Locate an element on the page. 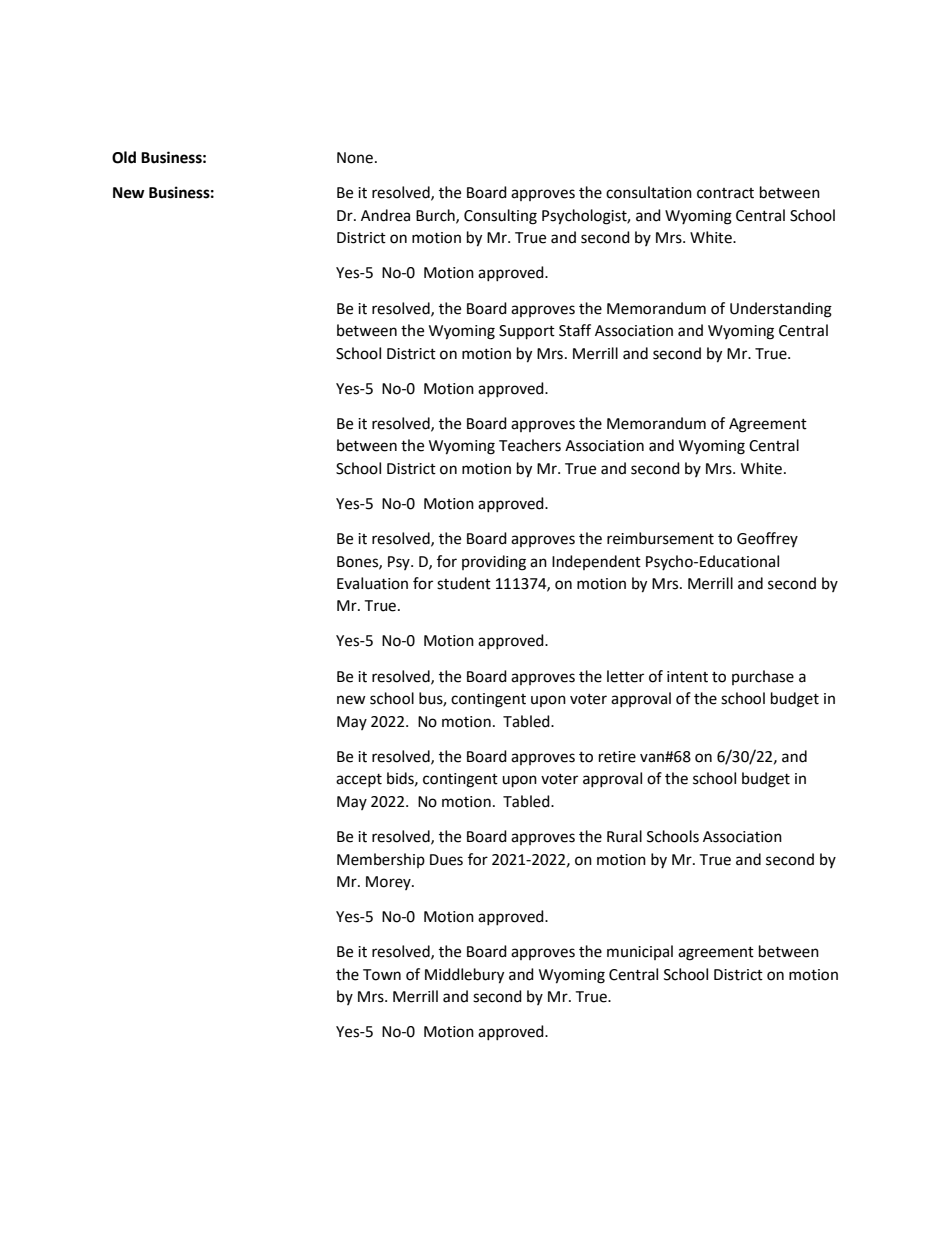 The image size is (952, 1233). Evaluation is located at coordinates (372, 583).
